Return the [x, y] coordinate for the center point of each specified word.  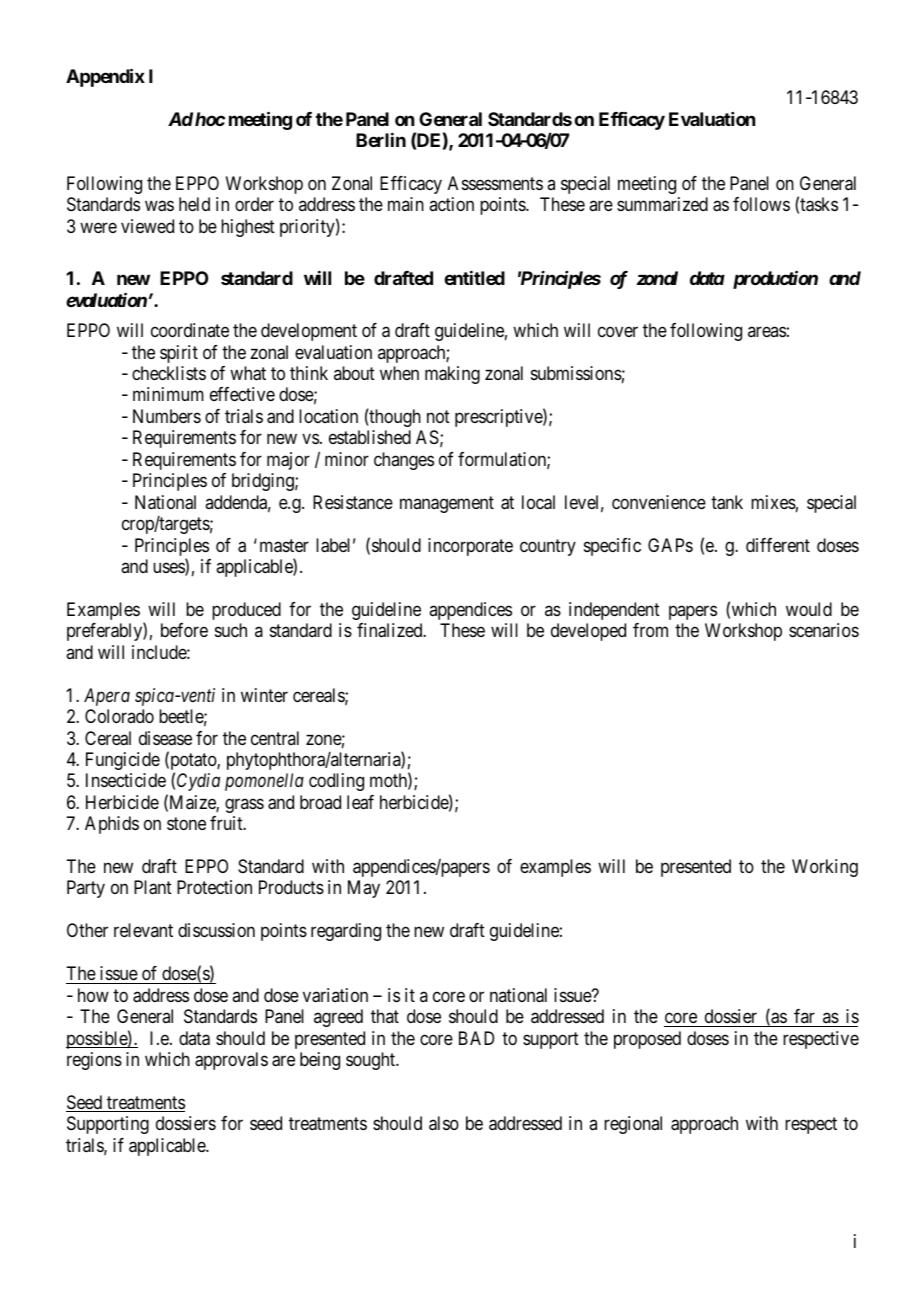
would [809, 609]
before [184, 630]
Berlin [381, 140]
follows [761, 204]
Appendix [105, 77]
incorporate [470, 547]
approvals [231, 1061]
